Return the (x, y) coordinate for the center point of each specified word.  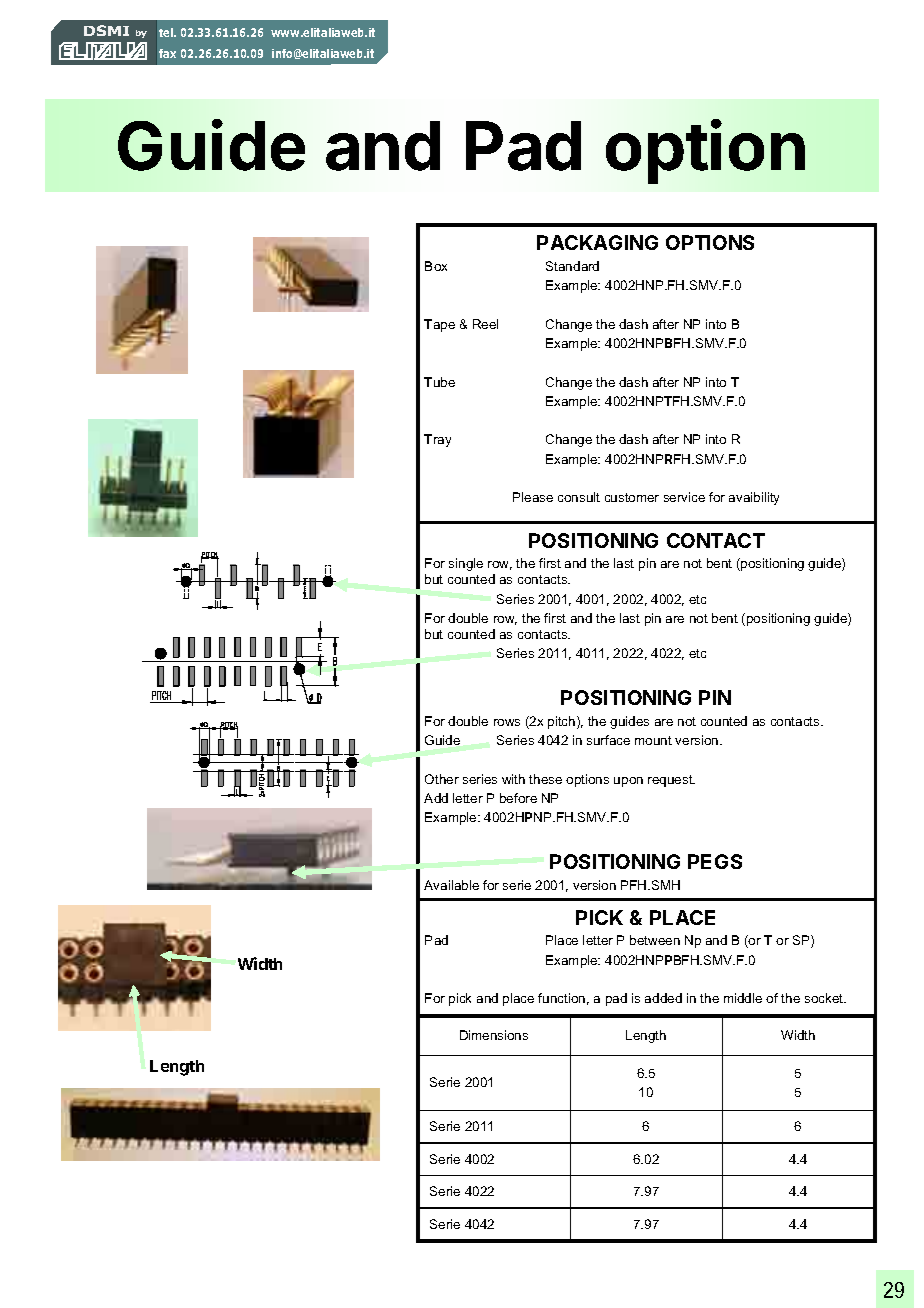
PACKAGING (597, 242)
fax (167, 53)
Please (533, 497)
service (684, 497)
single (466, 564)
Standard (572, 266)
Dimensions (494, 1035)
